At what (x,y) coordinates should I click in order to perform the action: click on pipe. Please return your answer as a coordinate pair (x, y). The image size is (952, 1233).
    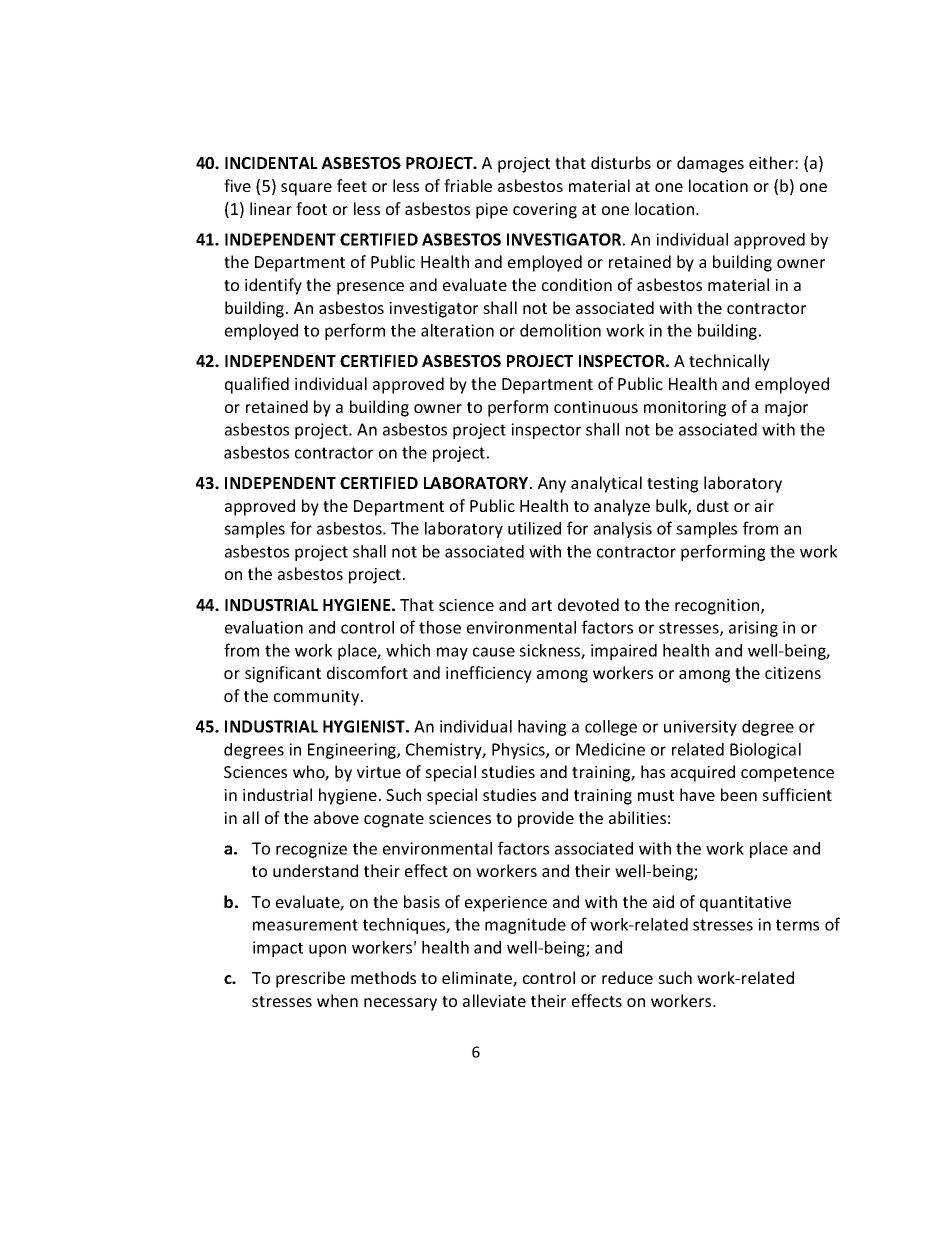
    Looking at the image, I should click on (492, 211).
